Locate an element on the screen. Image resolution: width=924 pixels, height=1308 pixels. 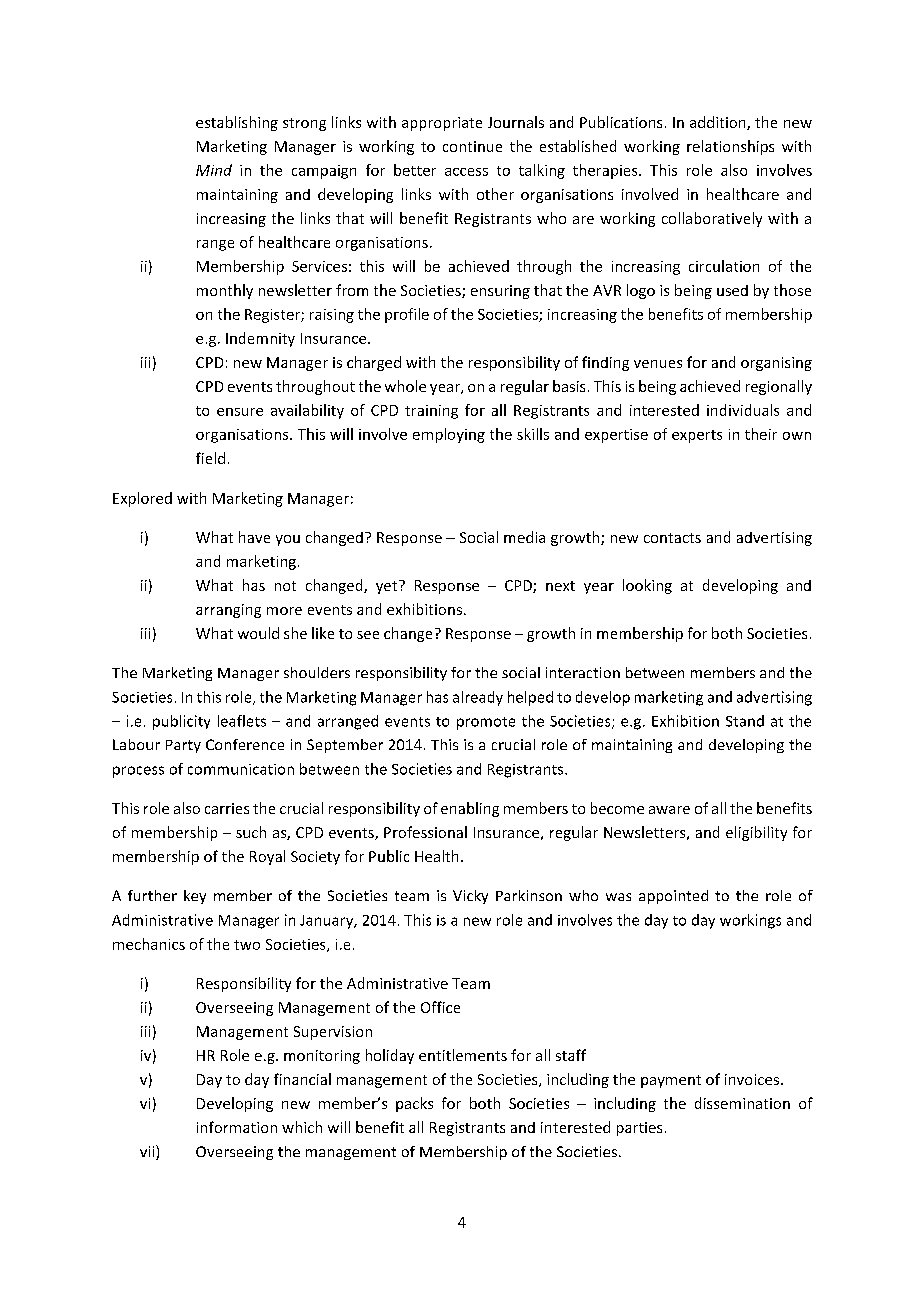
information is located at coordinates (237, 1127).
